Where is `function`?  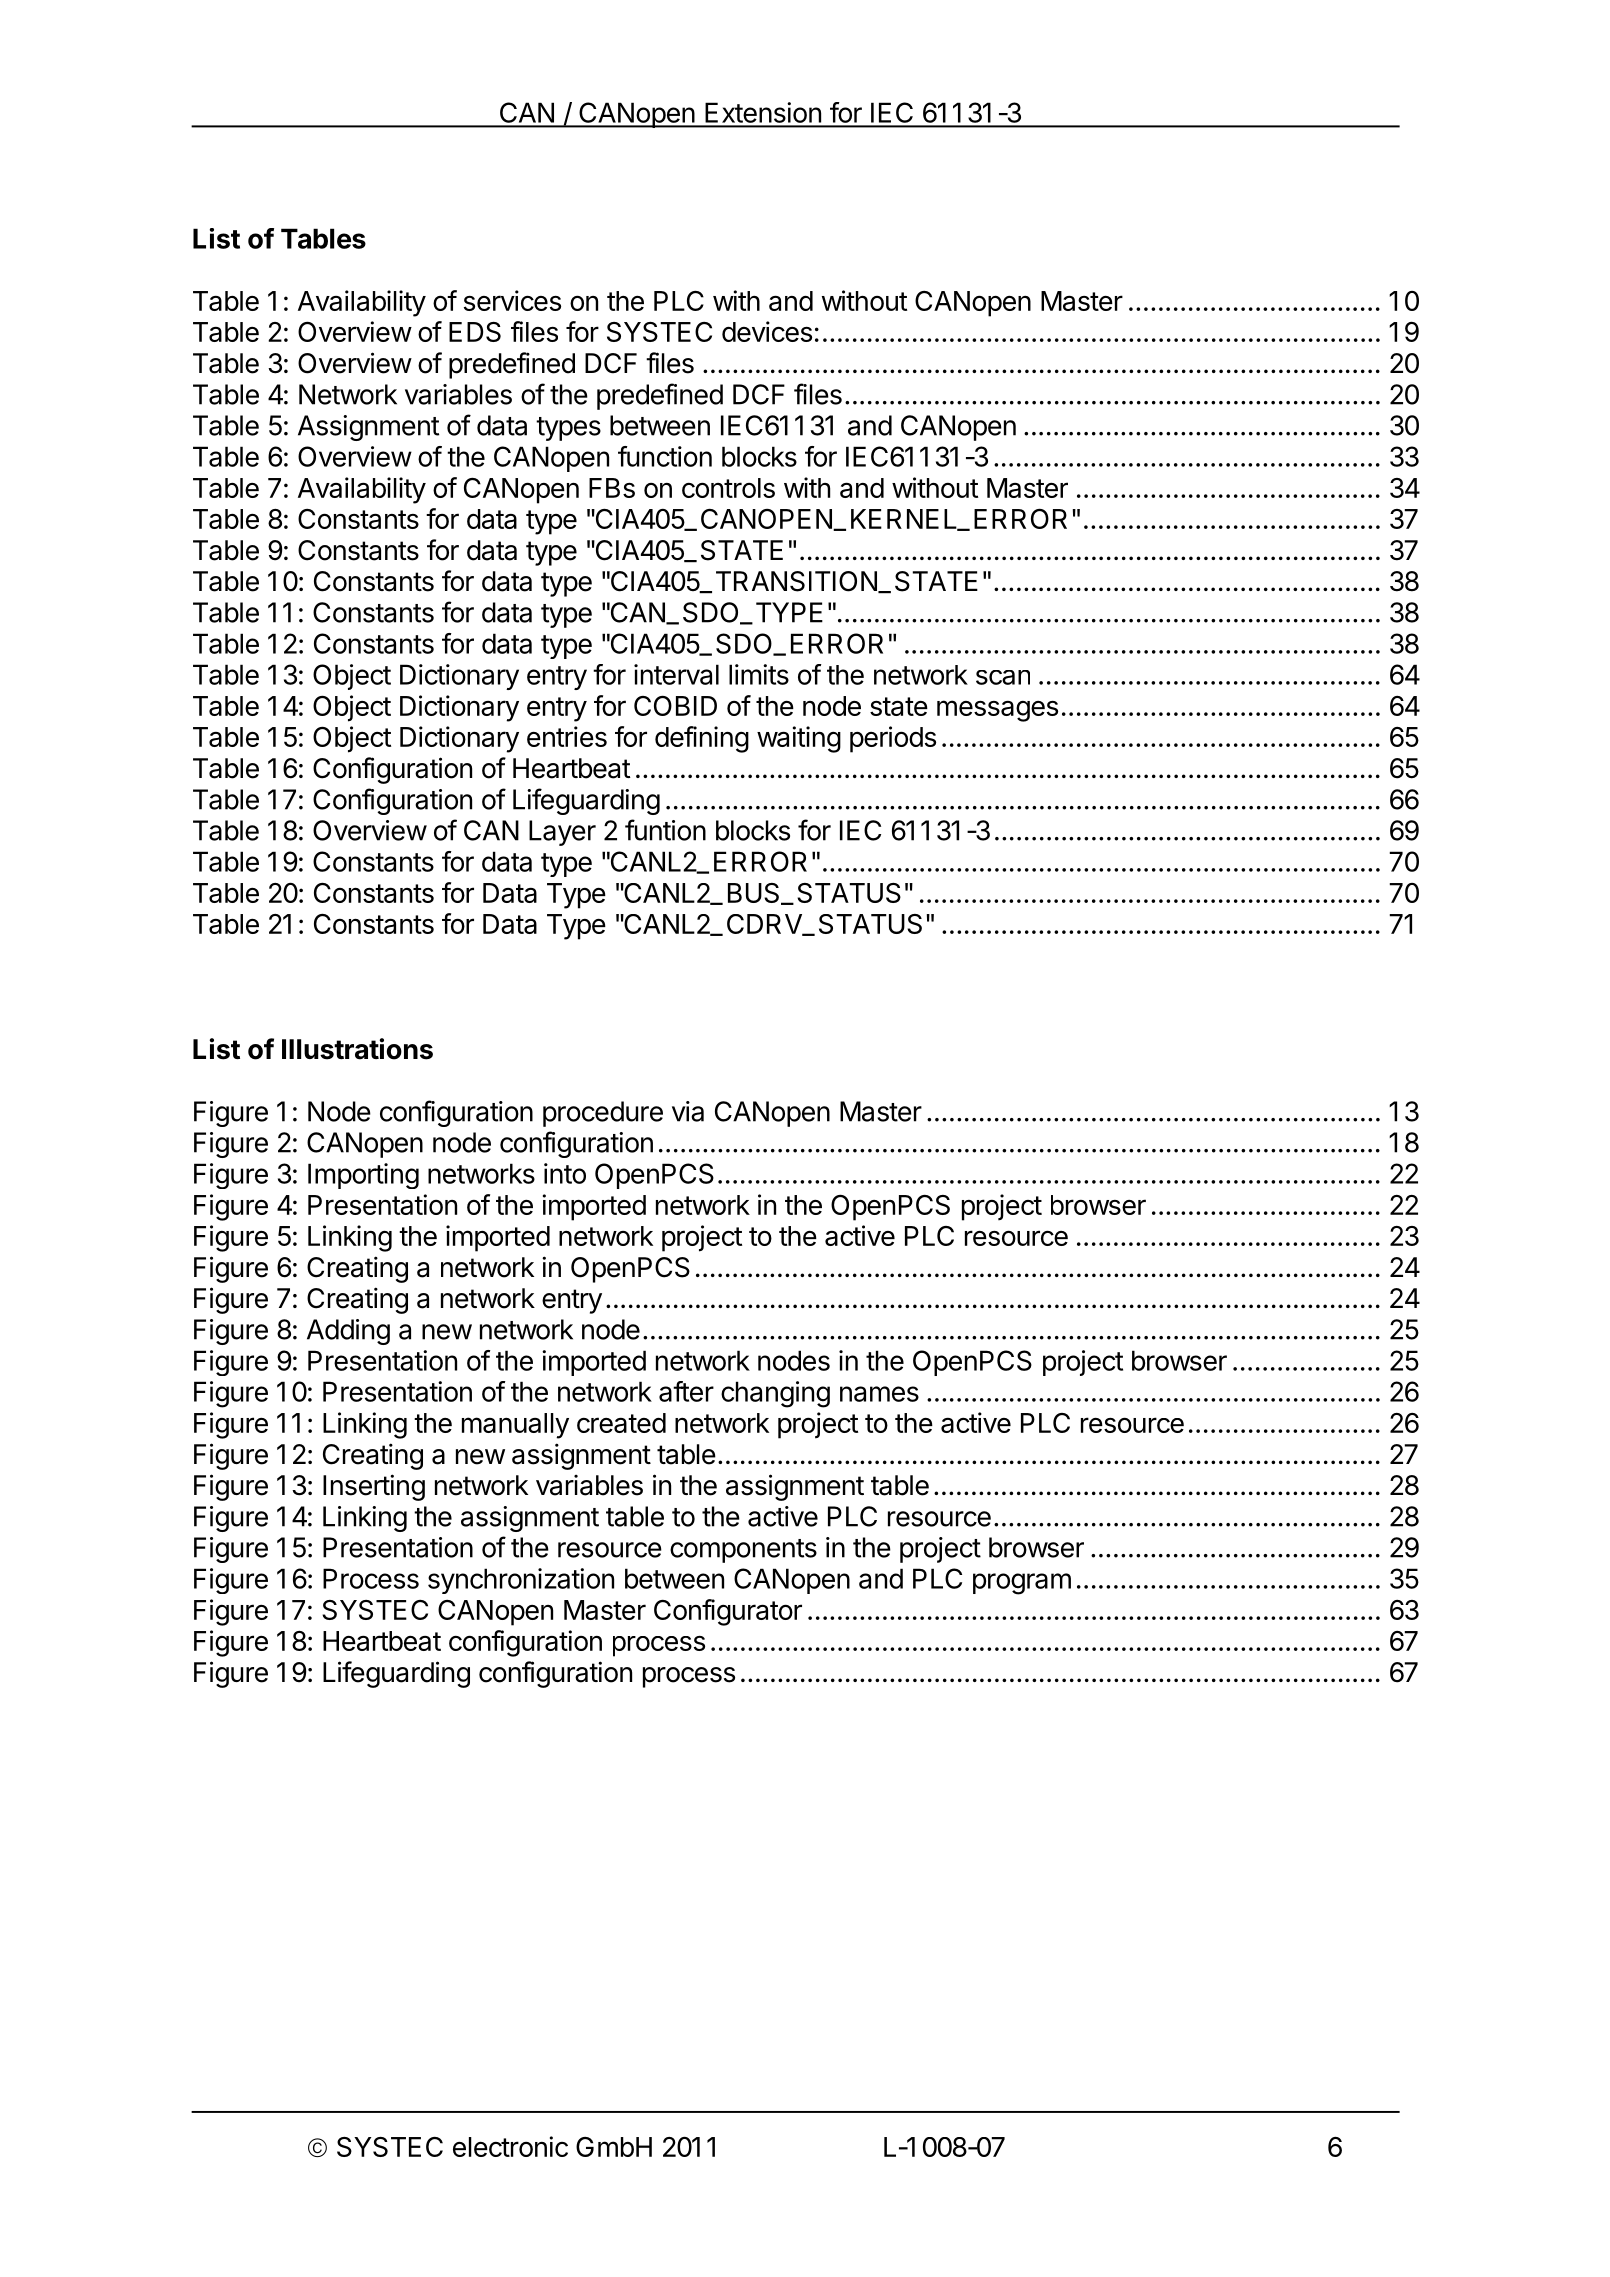 function is located at coordinates (665, 456).
